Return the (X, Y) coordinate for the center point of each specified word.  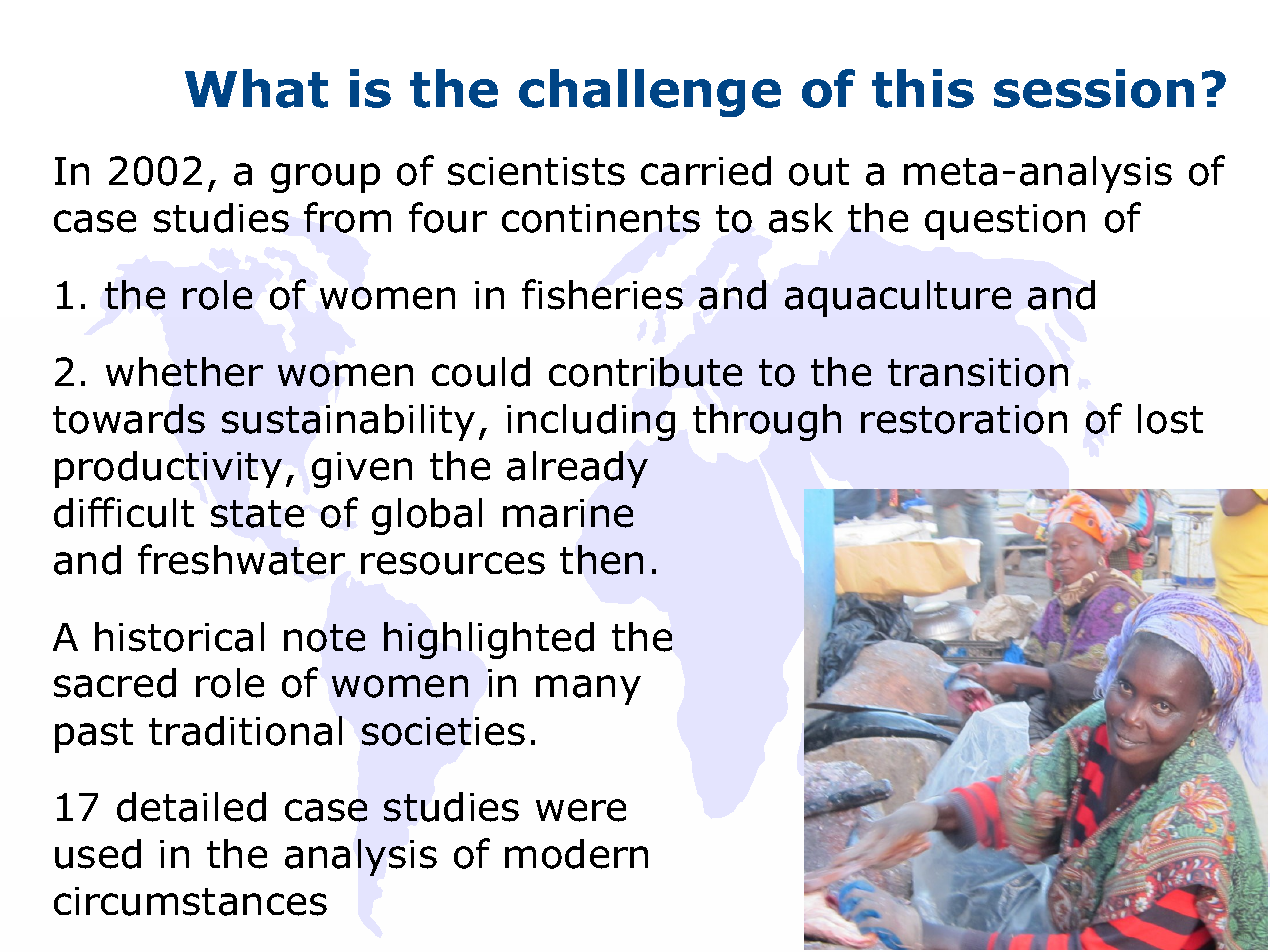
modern (576, 854)
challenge (650, 93)
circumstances (190, 901)
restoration (964, 419)
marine (568, 513)
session (1094, 88)
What (256, 88)
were (581, 810)
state (257, 514)
